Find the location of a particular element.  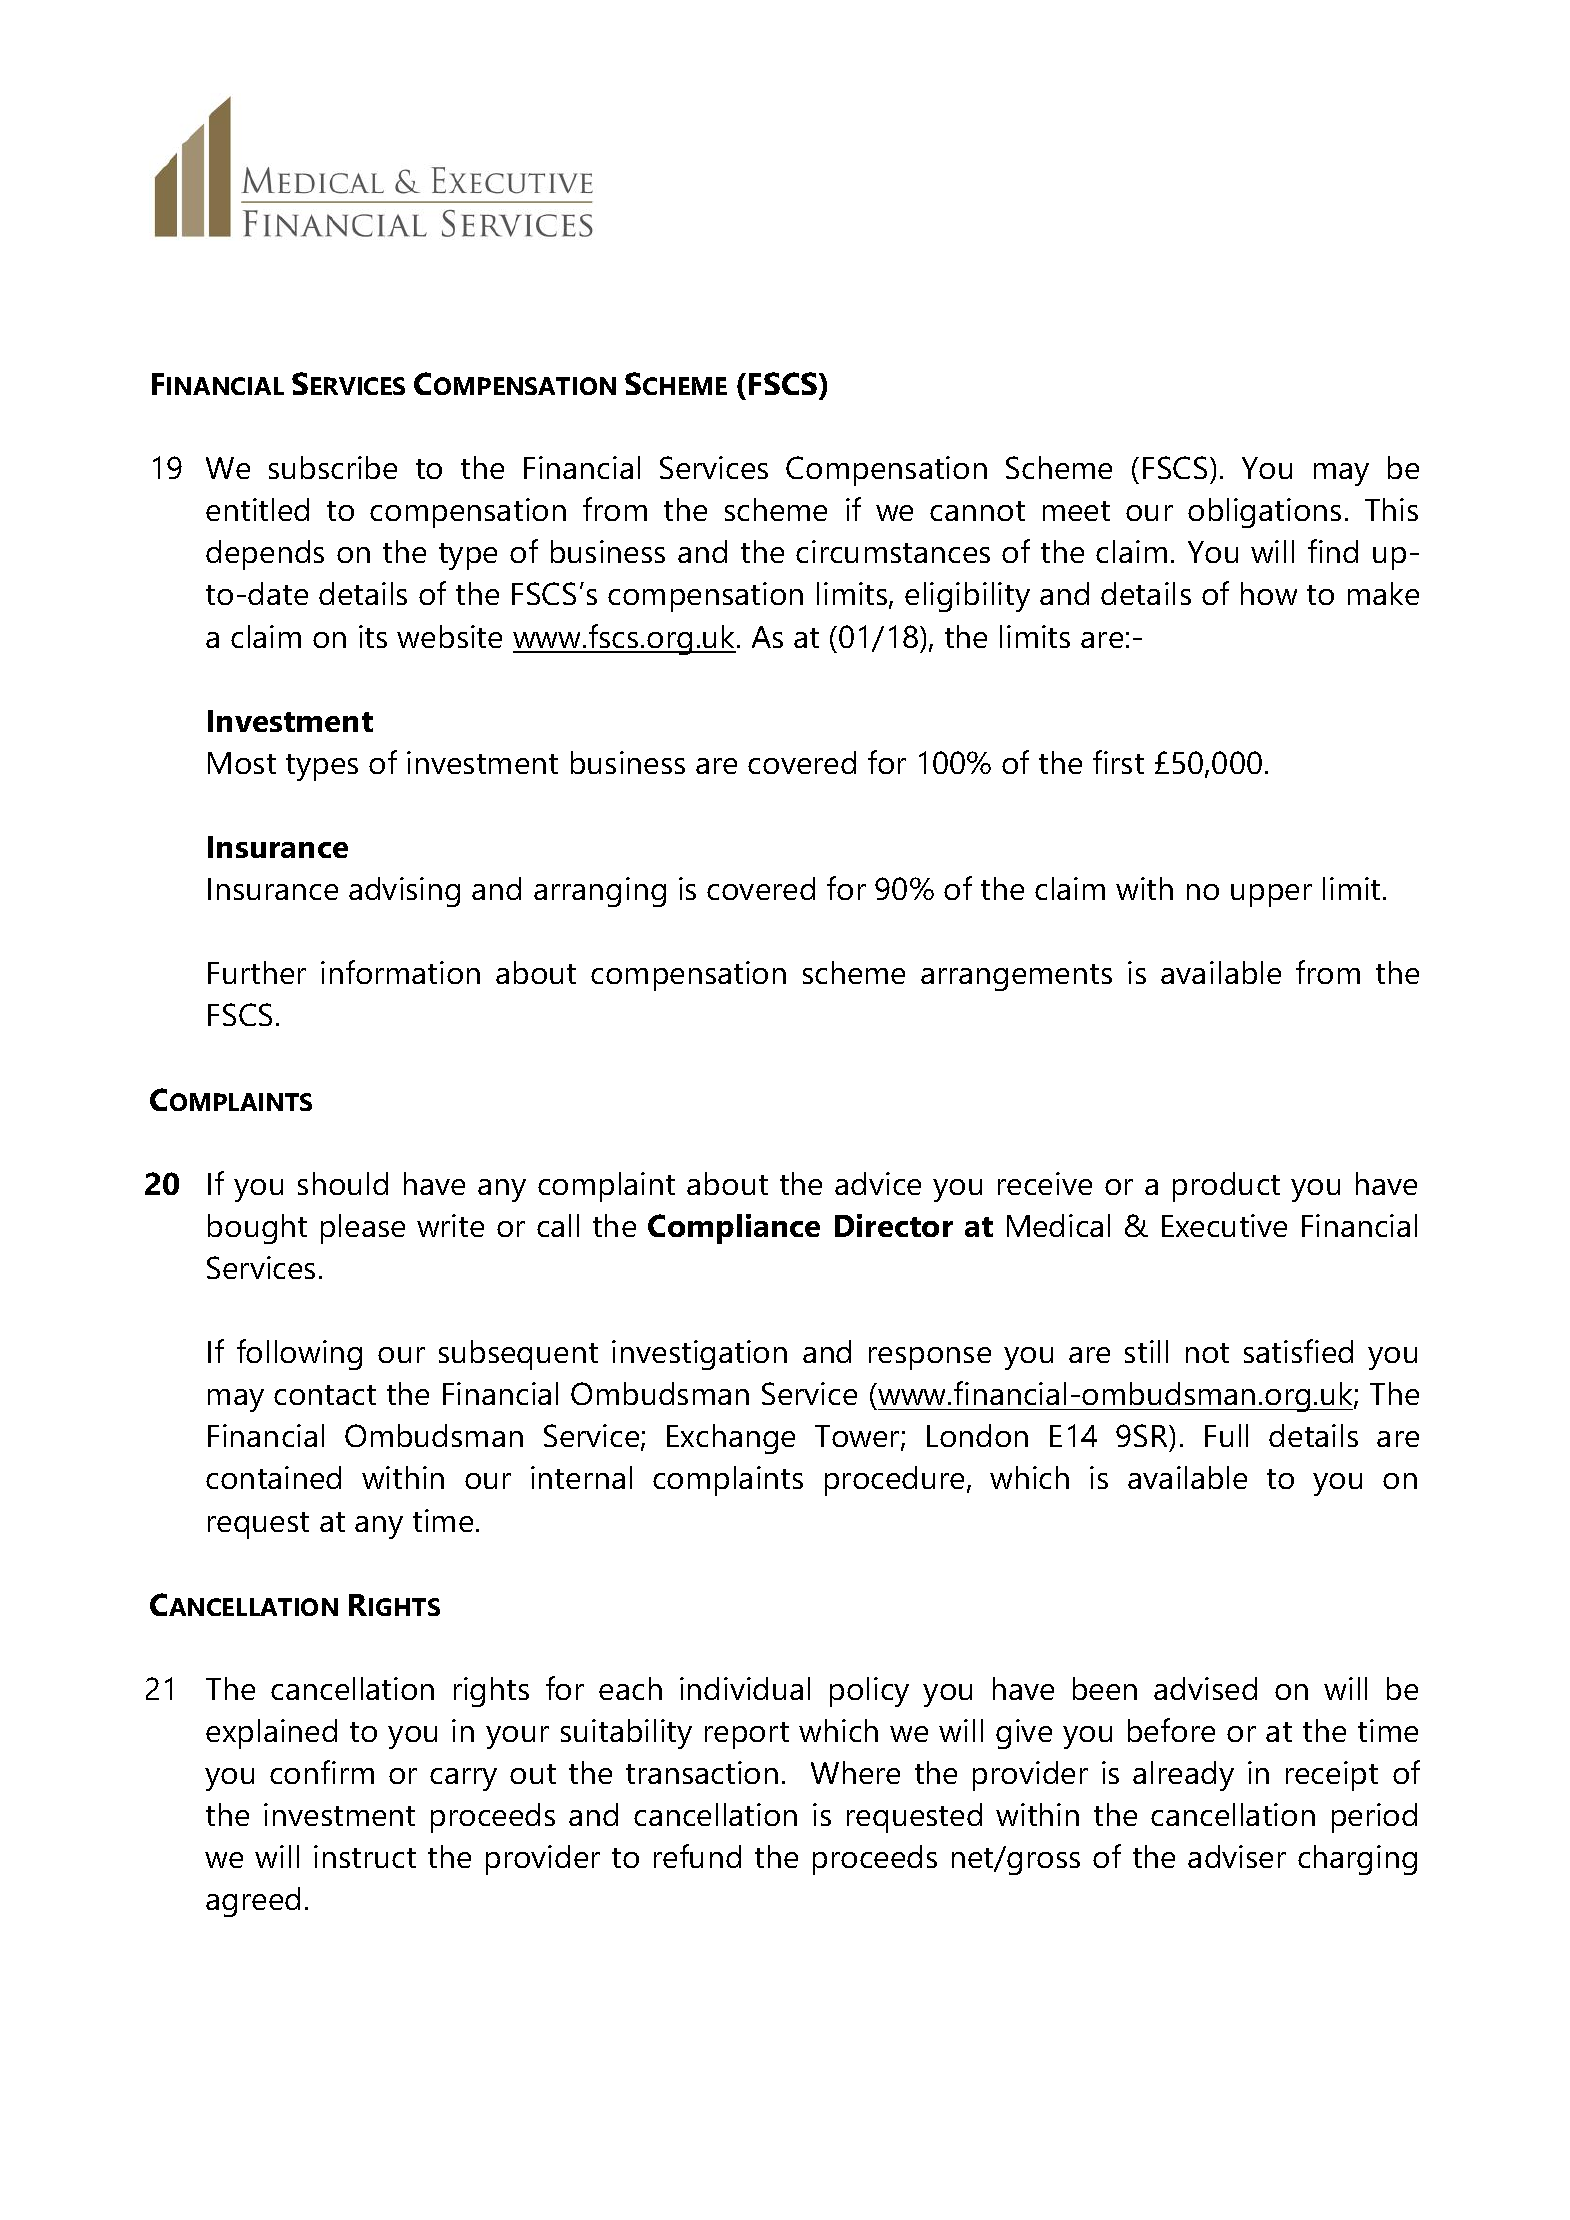

circumstances is located at coordinates (893, 551).
